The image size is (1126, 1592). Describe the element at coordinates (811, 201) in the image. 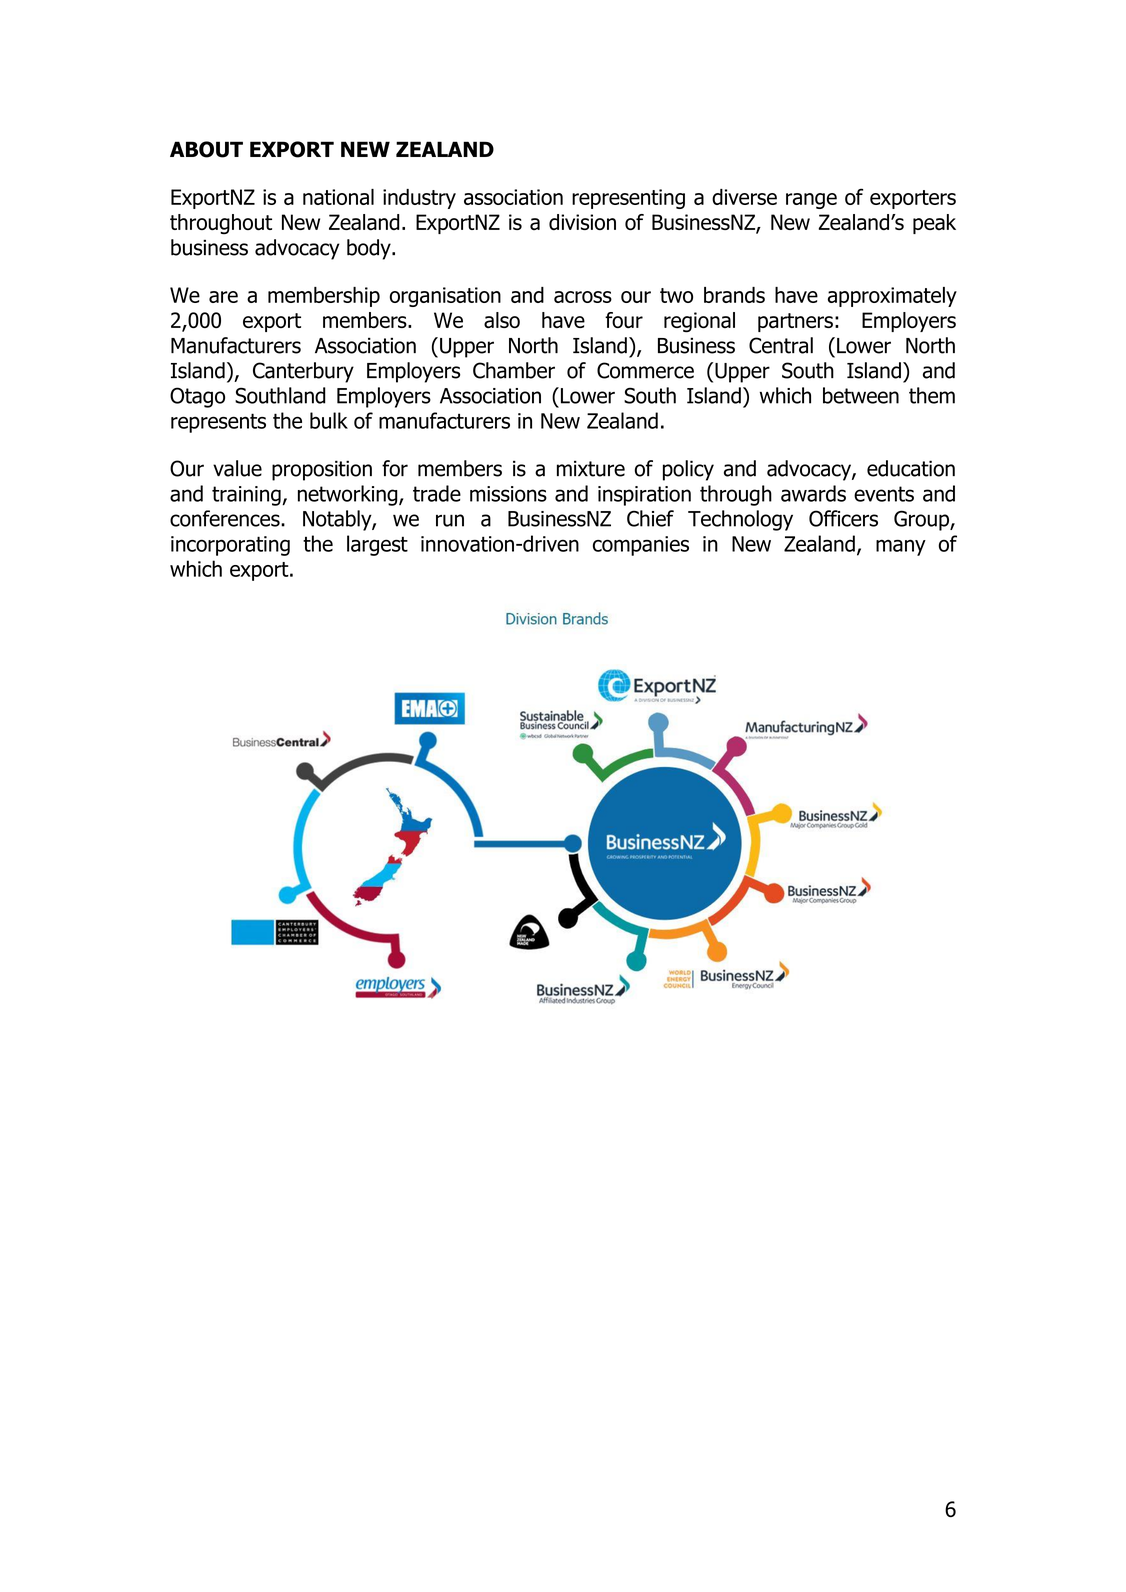

I see `range` at that location.
